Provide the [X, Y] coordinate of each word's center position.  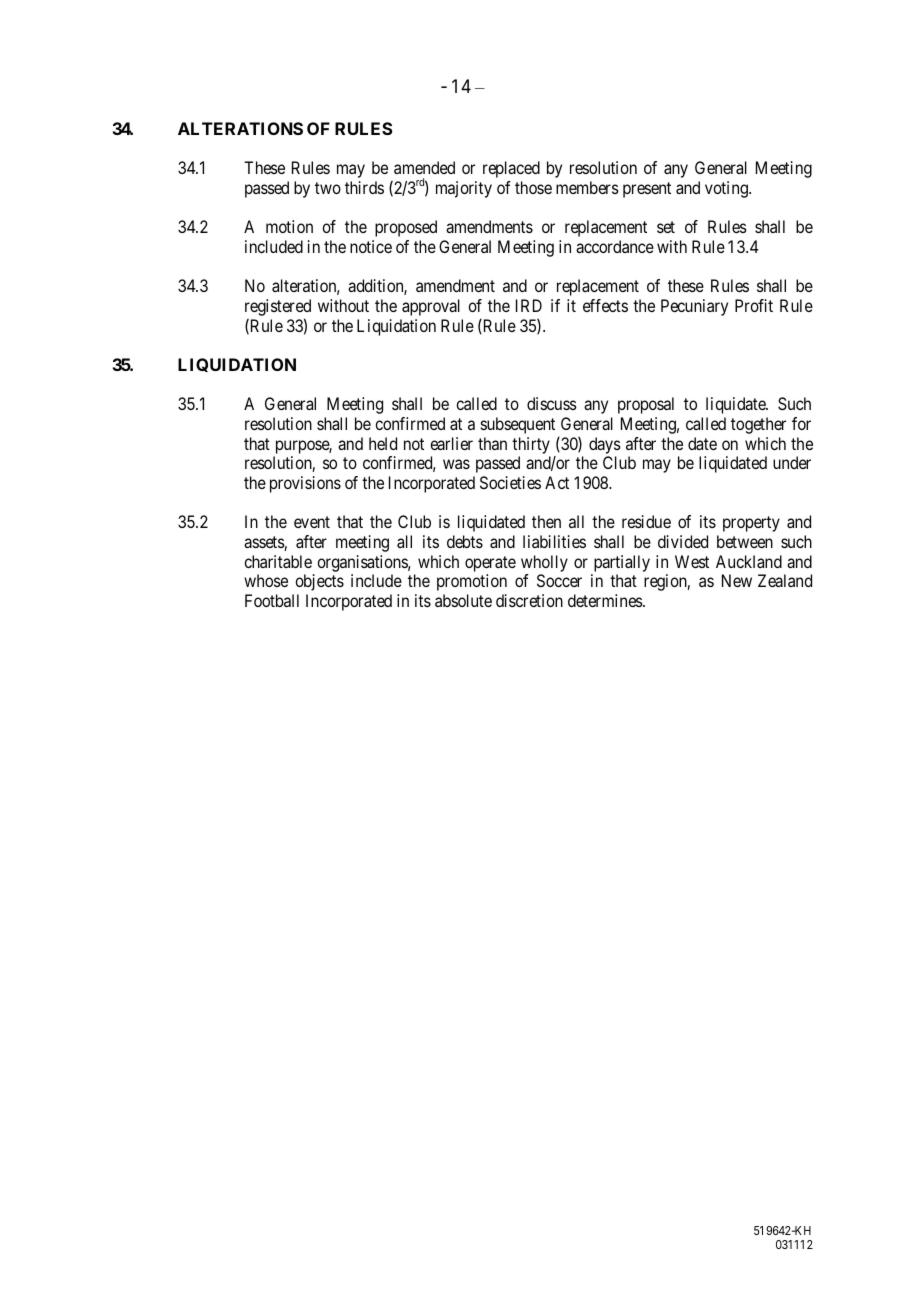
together [758, 425]
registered [278, 309]
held [383, 443]
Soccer [559, 580]
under [792, 462]
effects [605, 305]
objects [319, 582]
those [533, 187]
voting [727, 189]
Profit [754, 305]
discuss [552, 403]
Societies [510, 482]
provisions [305, 484]
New [737, 580]
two [328, 188]
